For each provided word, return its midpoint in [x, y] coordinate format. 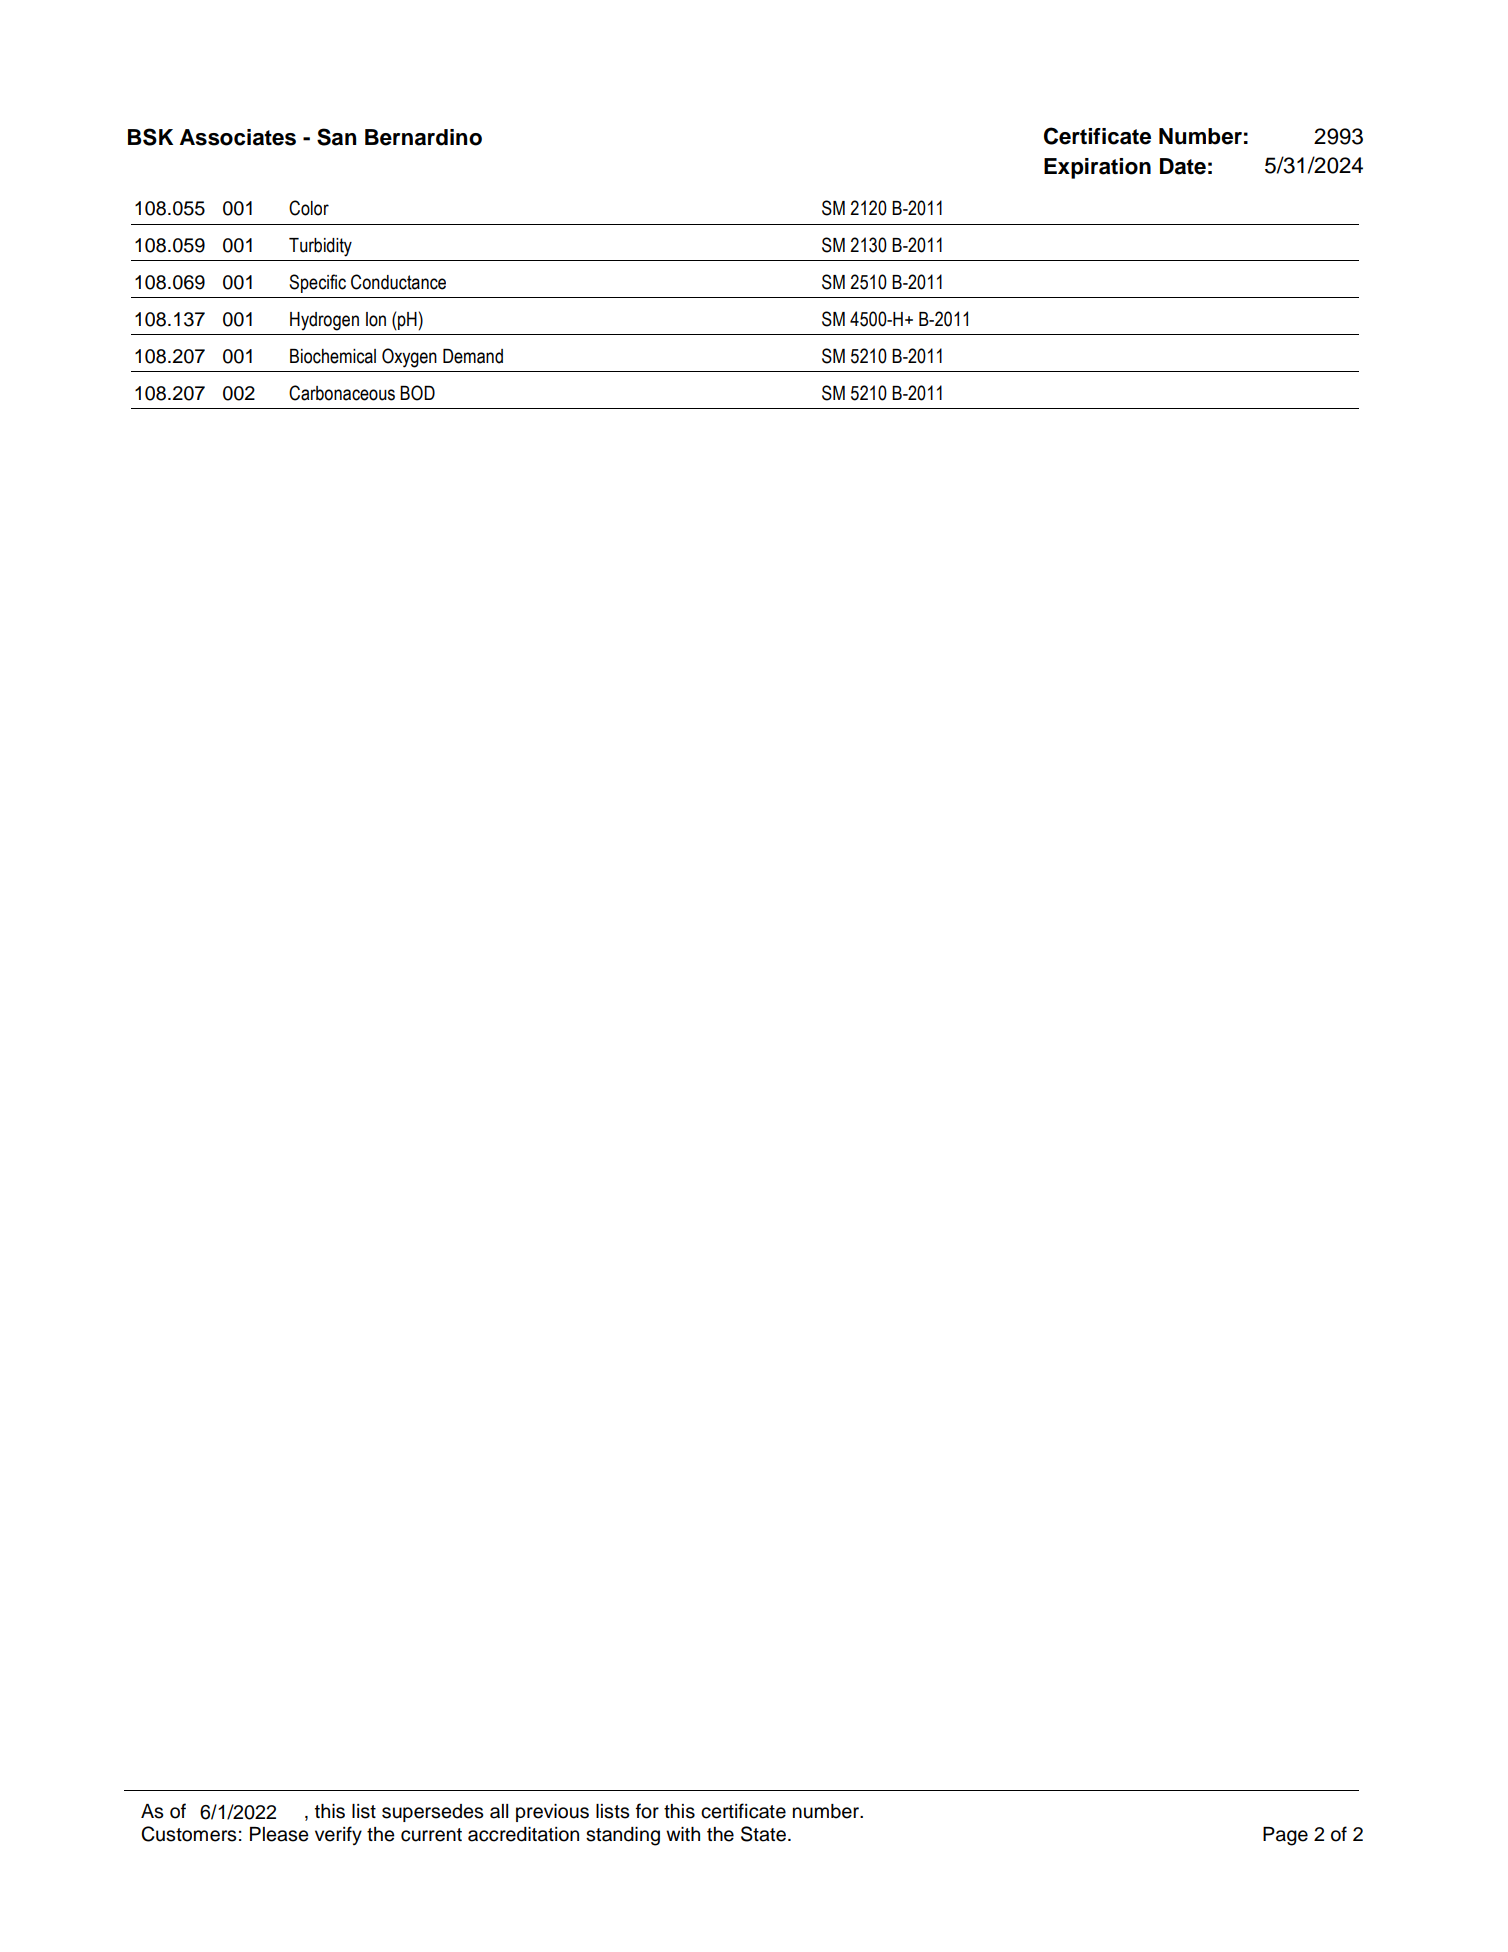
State [763, 1834]
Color [309, 208]
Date [1183, 166]
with [683, 1834]
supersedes [433, 1813]
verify [338, 1835]
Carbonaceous [342, 393]
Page [1285, 1836]
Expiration [1097, 168]
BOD [417, 393]
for [647, 1811]
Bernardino [423, 137]
